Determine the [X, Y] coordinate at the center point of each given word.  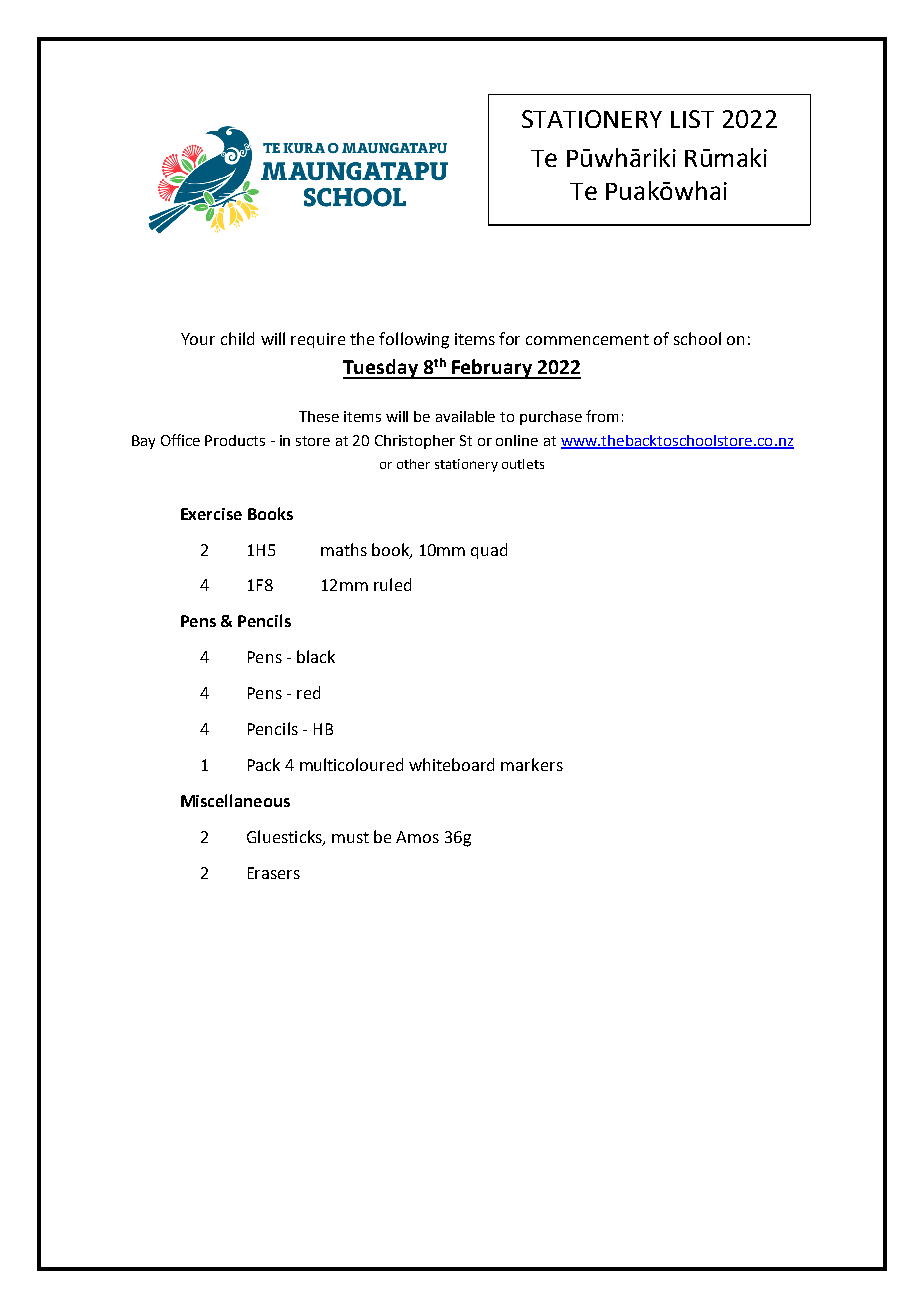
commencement [587, 339]
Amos [417, 837]
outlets [523, 464]
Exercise [211, 514]
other [413, 464]
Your [198, 339]
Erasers [274, 873]
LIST [692, 119]
